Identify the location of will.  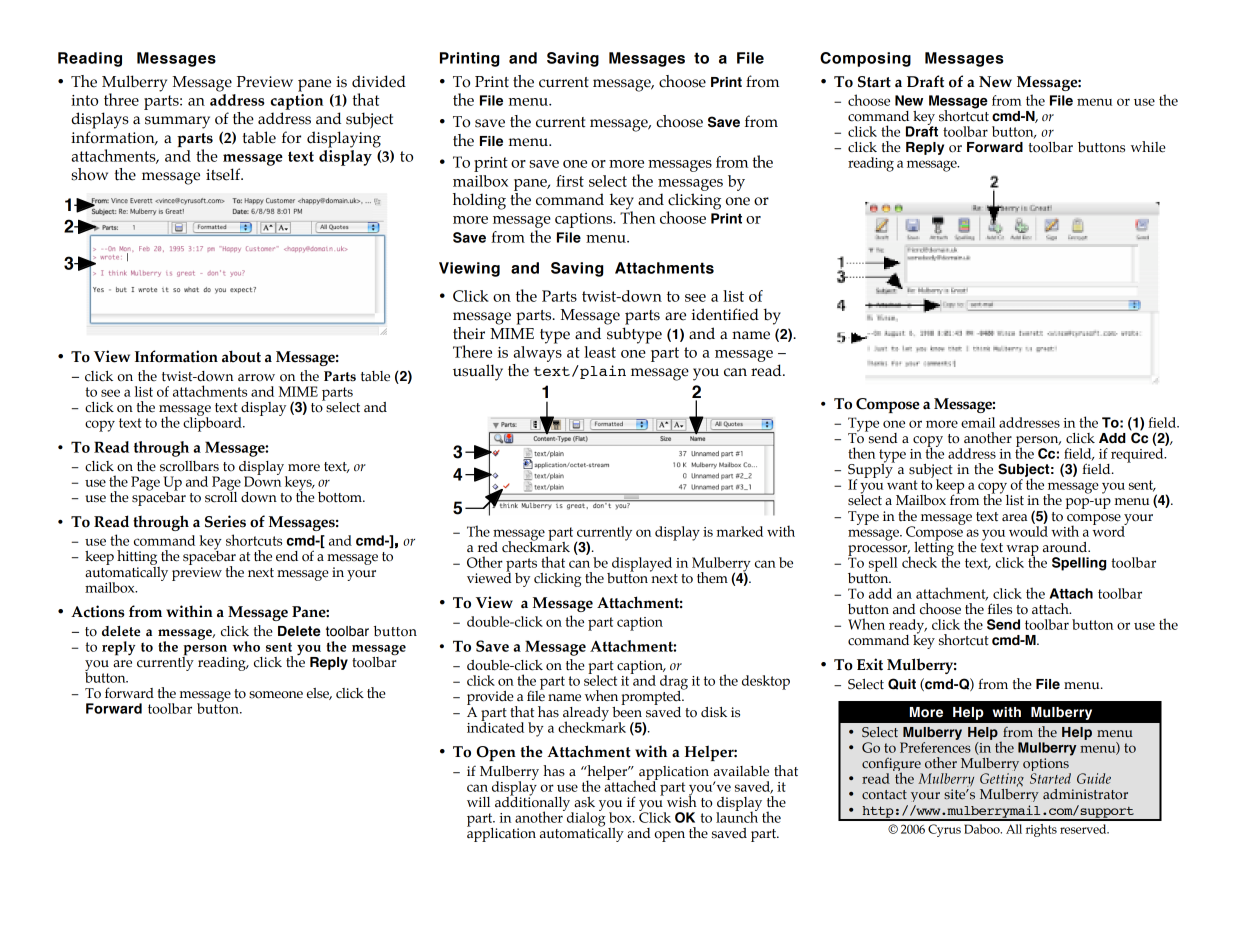
(478, 802).
